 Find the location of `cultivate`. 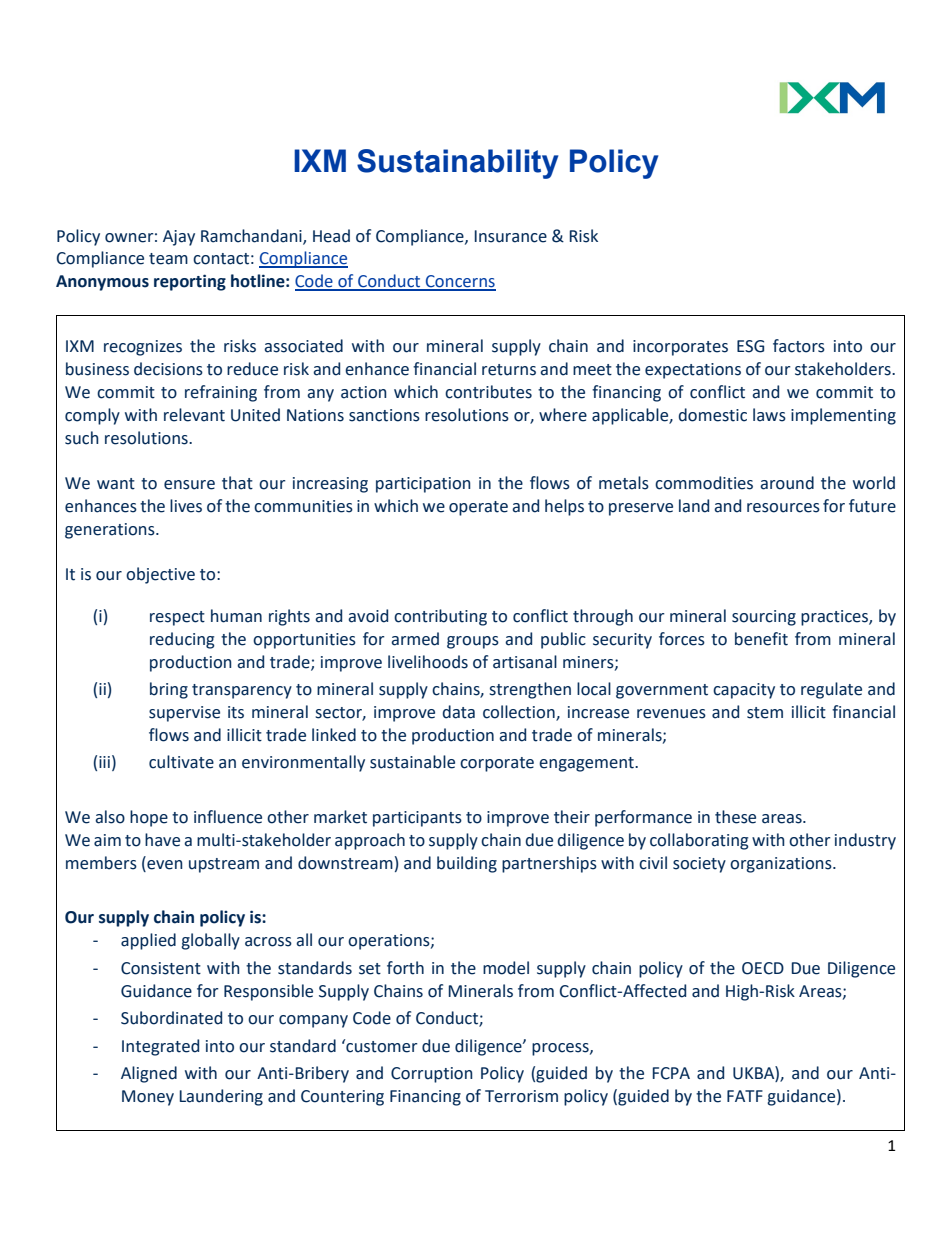

cultivate is located at coordinates (181, 762).
